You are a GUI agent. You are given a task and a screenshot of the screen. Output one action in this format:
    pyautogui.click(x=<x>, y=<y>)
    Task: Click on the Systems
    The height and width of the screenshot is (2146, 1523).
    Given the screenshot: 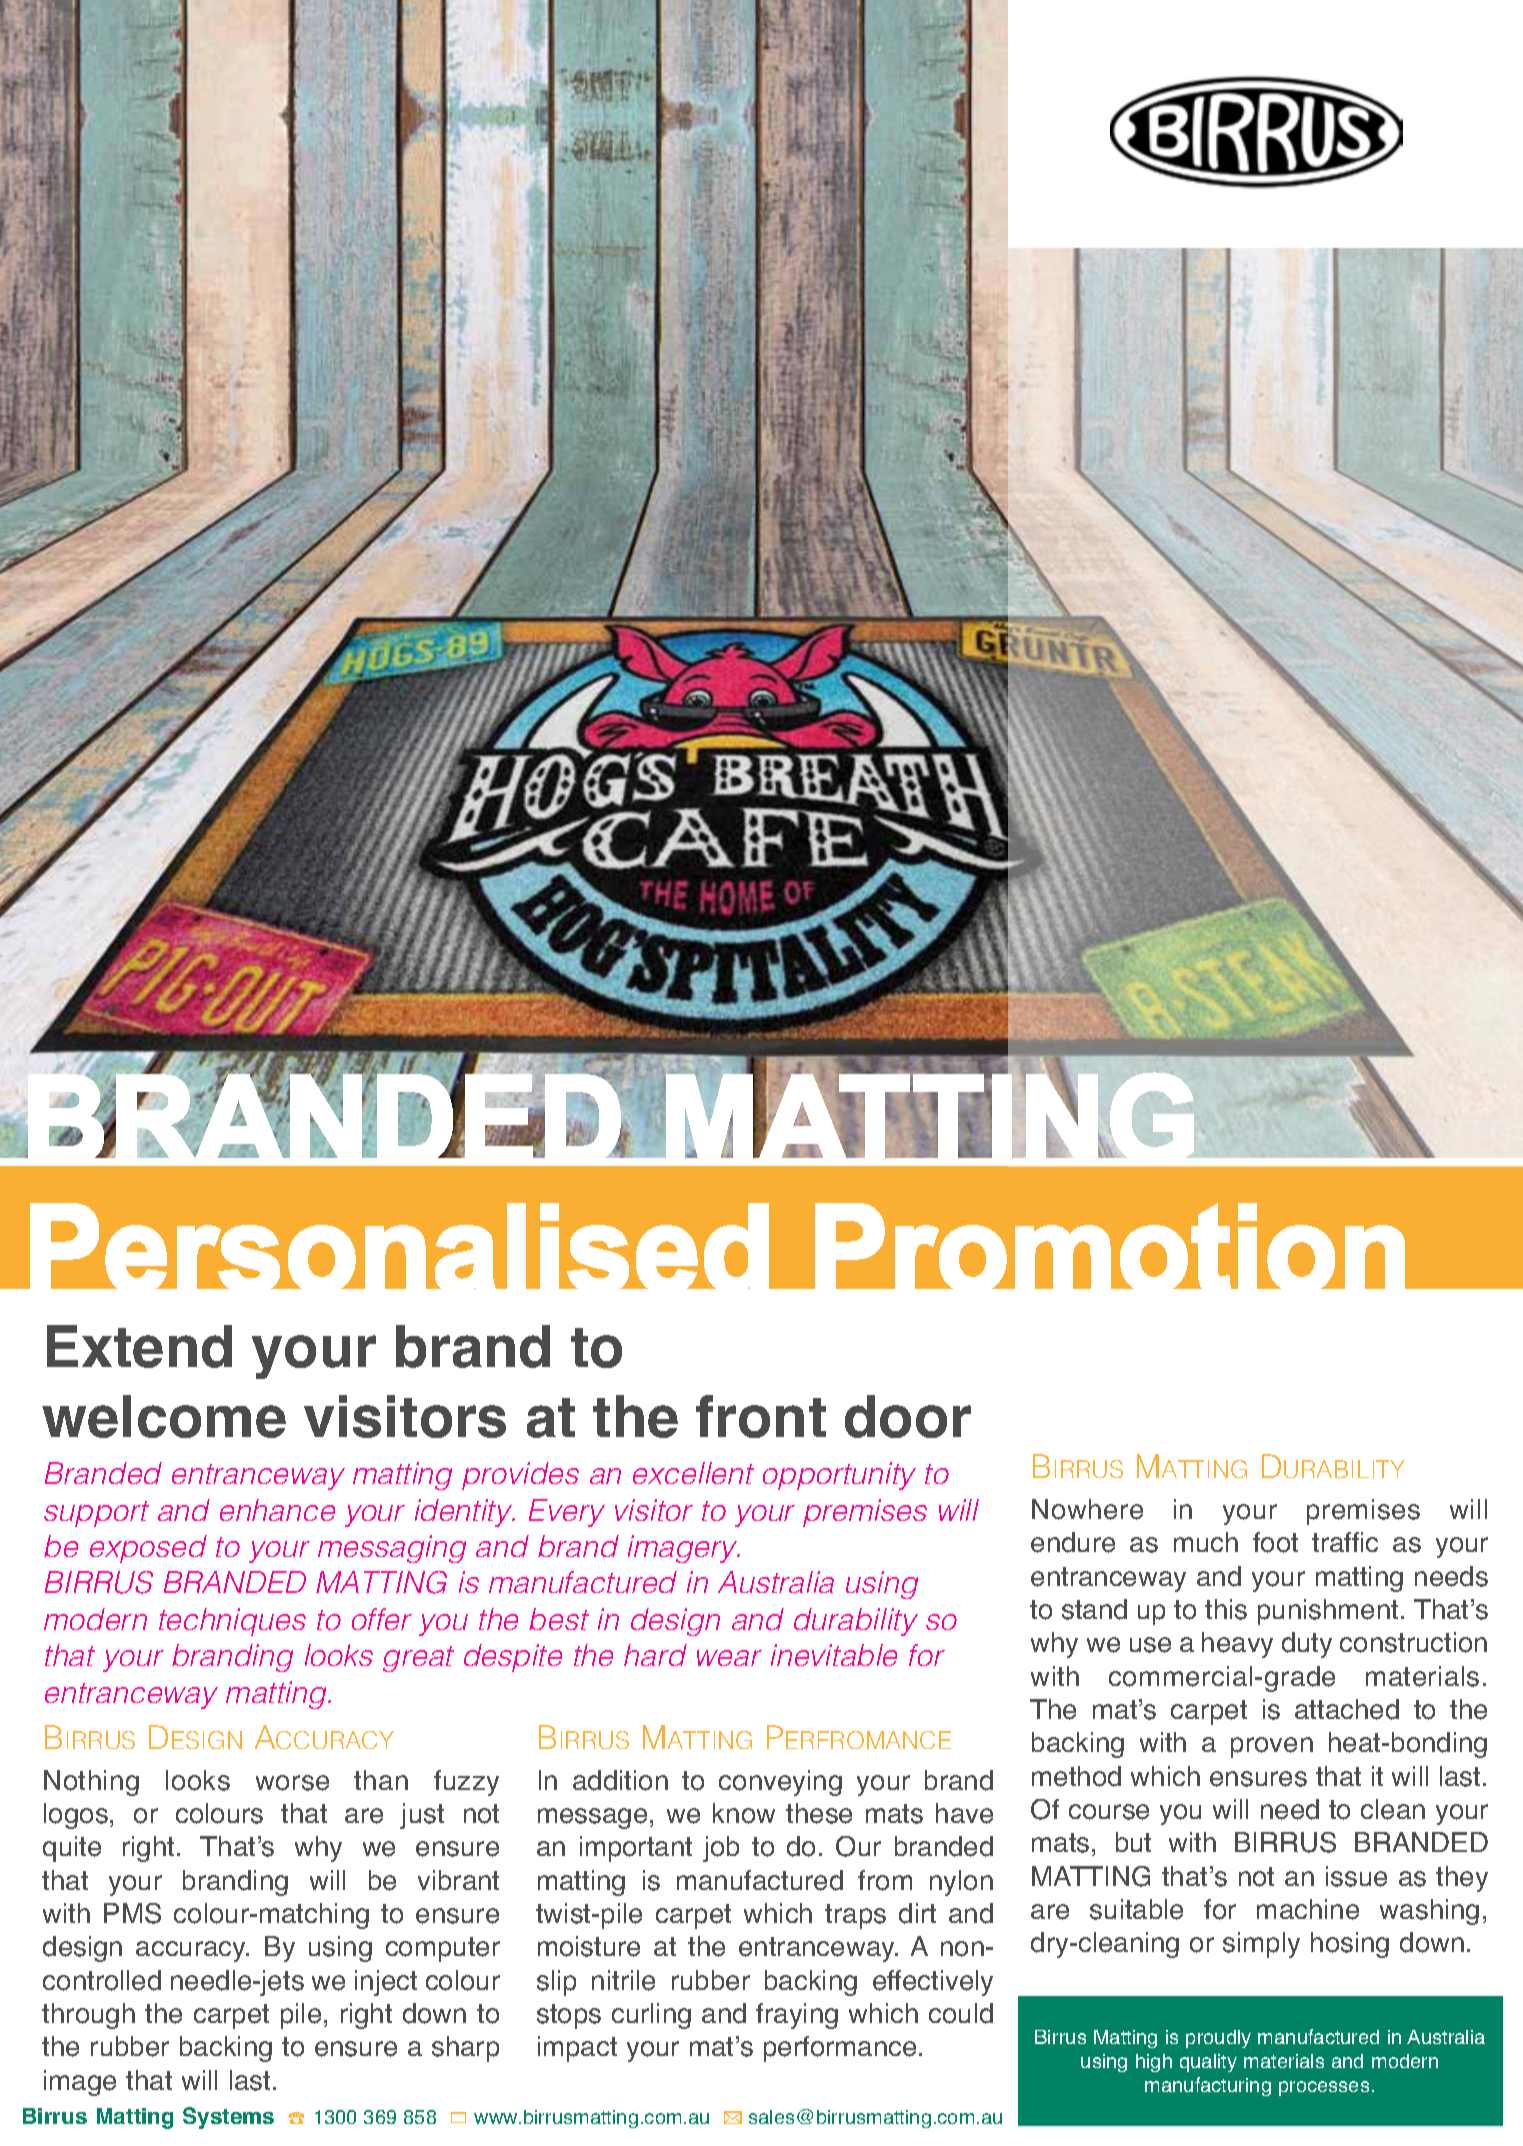 What is the action you would take?
    pyautogui.click(x=228, y=2118)
